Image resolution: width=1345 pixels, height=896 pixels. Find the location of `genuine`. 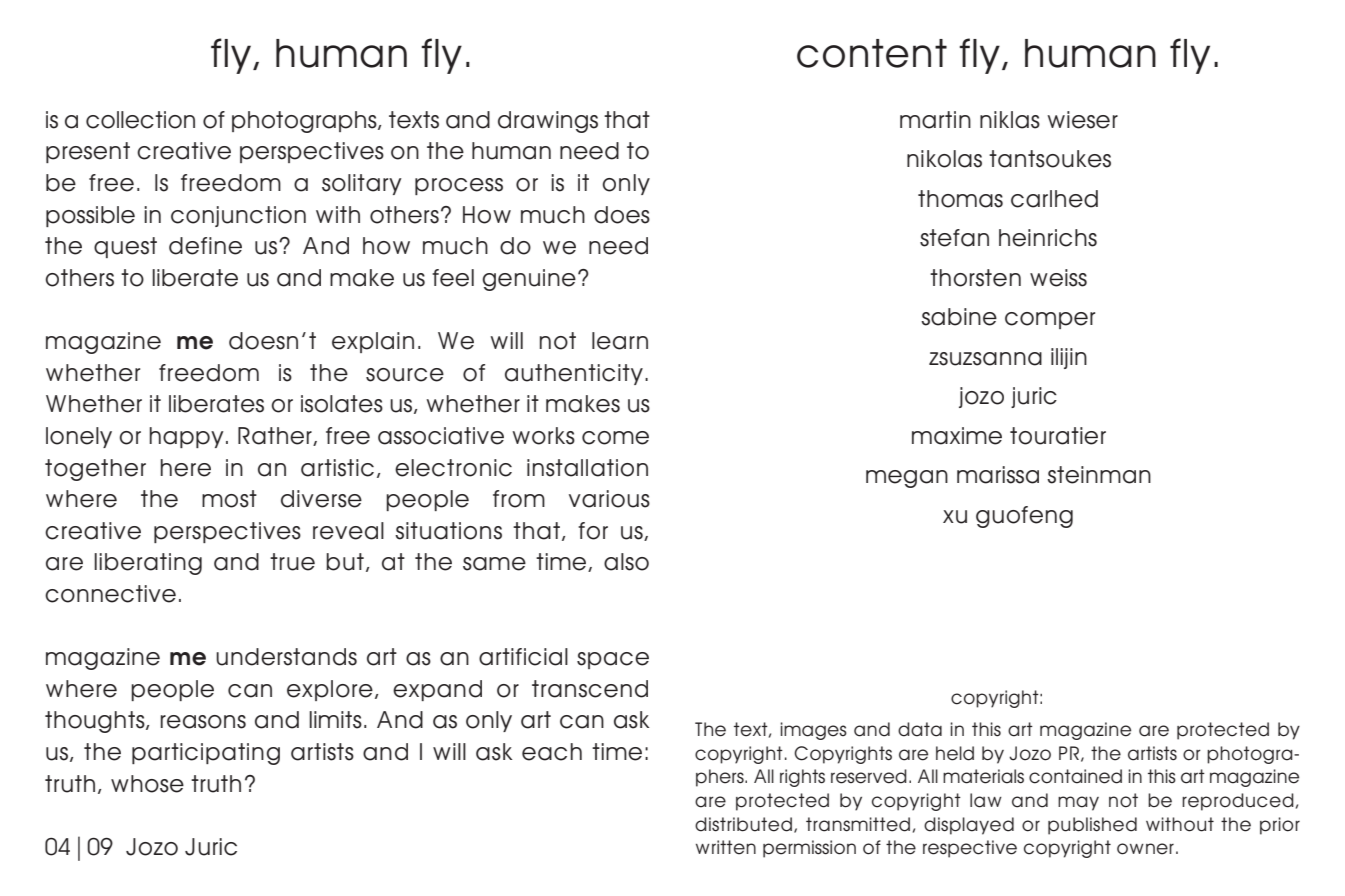

genuine is located at coordinates (529, 280).
